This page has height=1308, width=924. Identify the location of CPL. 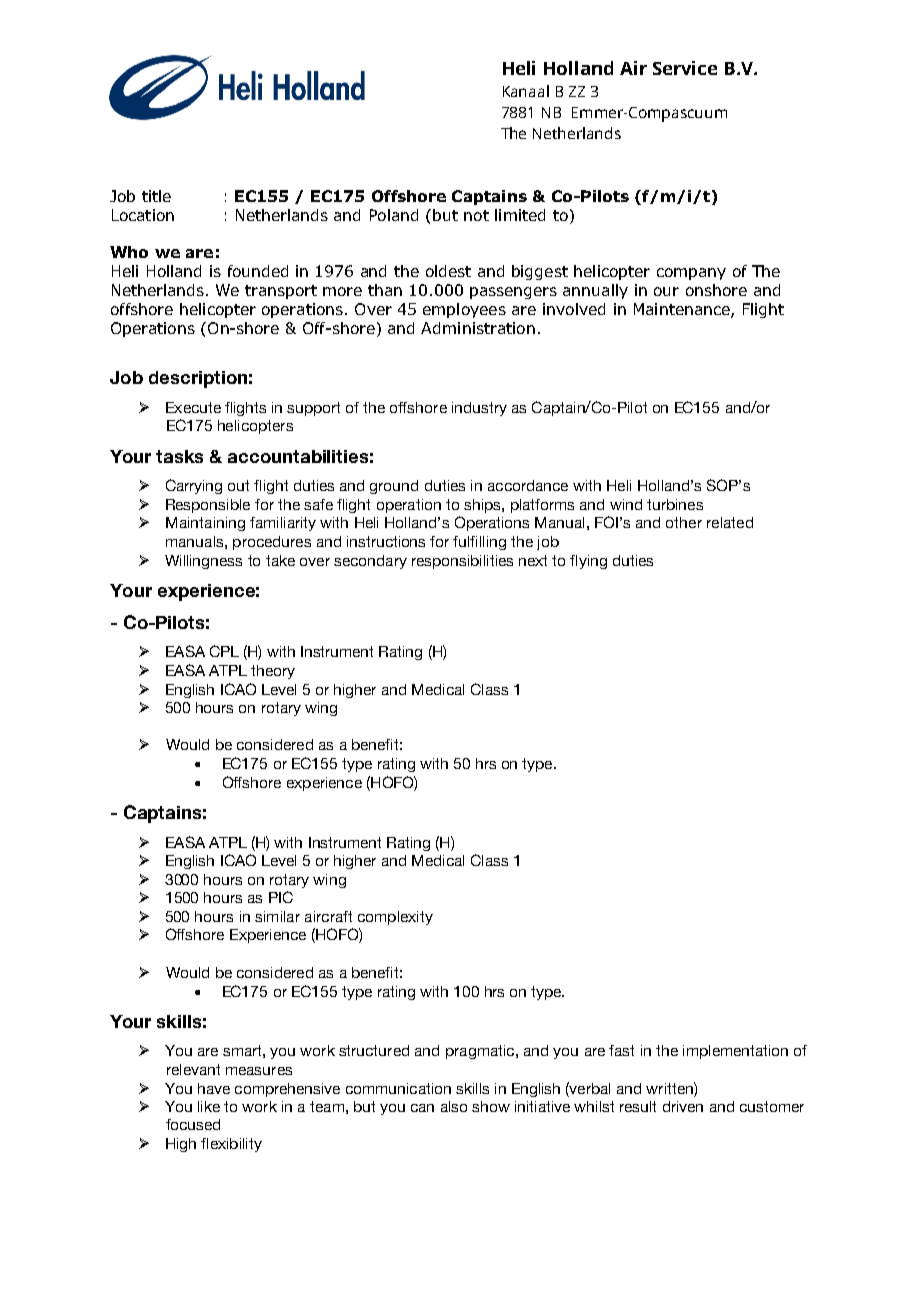
(224, 651).
